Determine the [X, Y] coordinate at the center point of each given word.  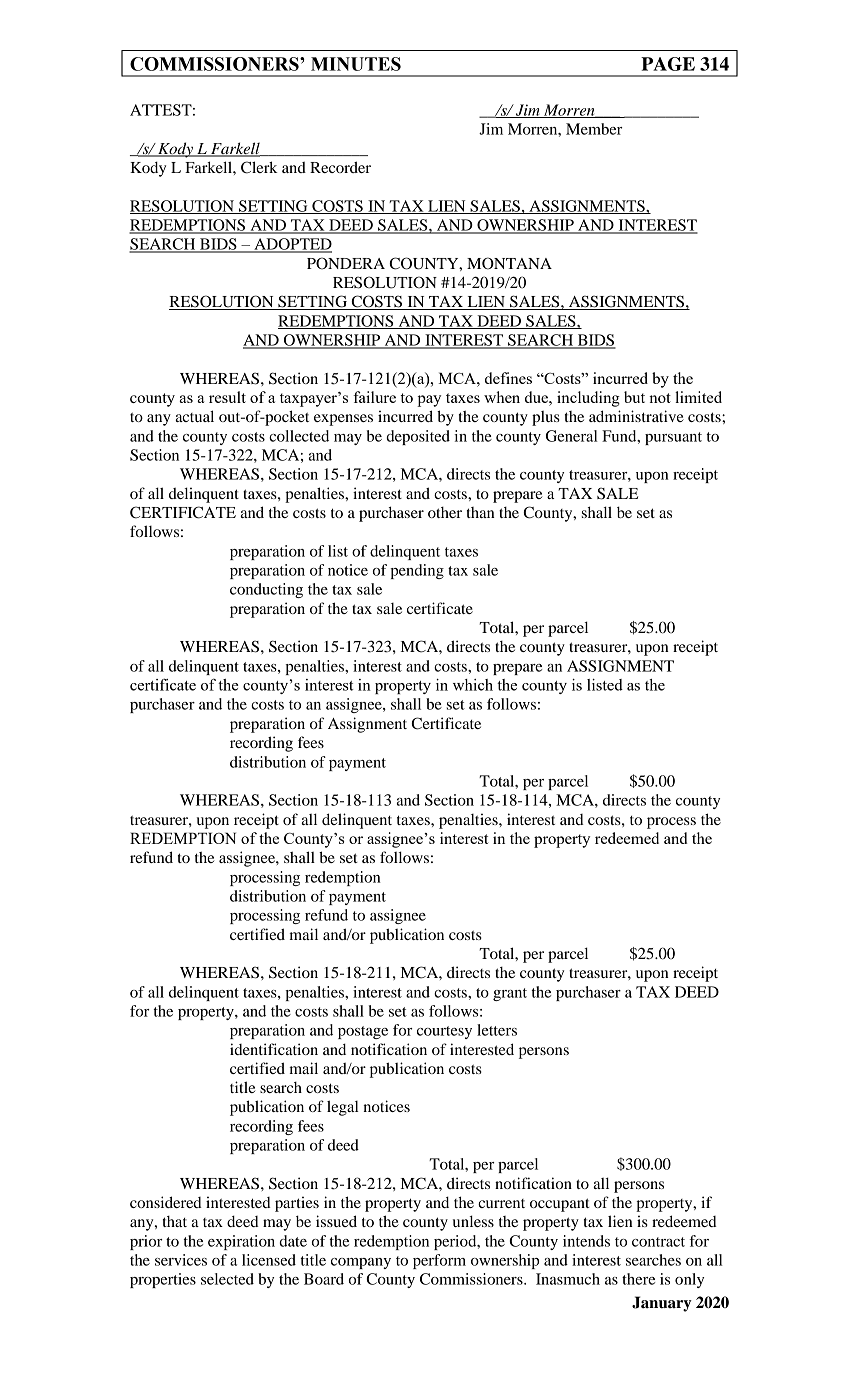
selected [227, 1279]
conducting [266, 590]
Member [594, 129]
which [473, 685]
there [638, 1279]
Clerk [259, 167]
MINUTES [356, 64]
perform [439, 1261]
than [481, 512]
